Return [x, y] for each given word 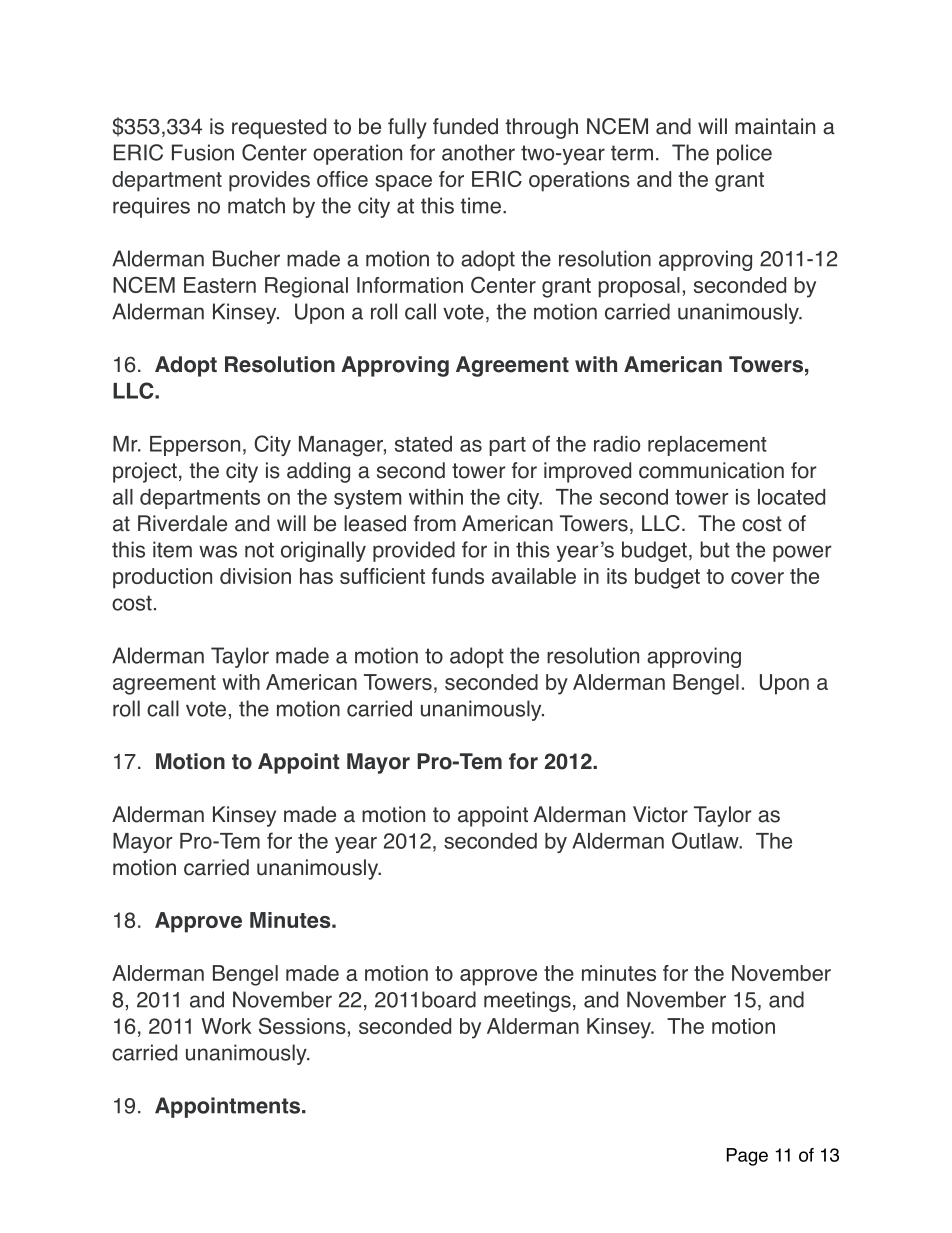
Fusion [203, 152]
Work [227, 1026]
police [744, 154]
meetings [527, 1001]
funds [458, 576]
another [478, 152]
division [255, 576]
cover [757, 578]
